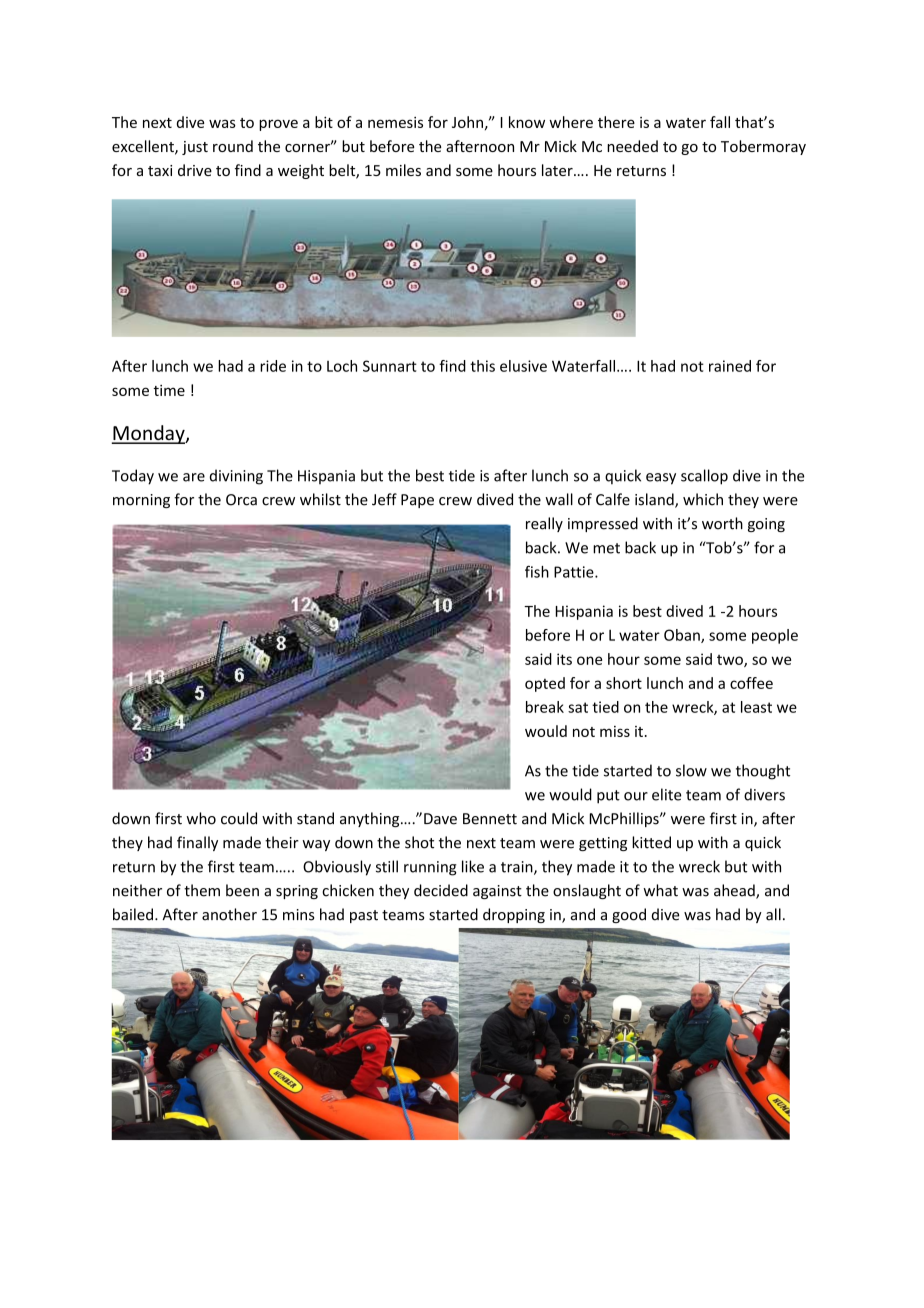  Describe the element at coordinates (691, 770) in the document. I see `slow` at that location.
